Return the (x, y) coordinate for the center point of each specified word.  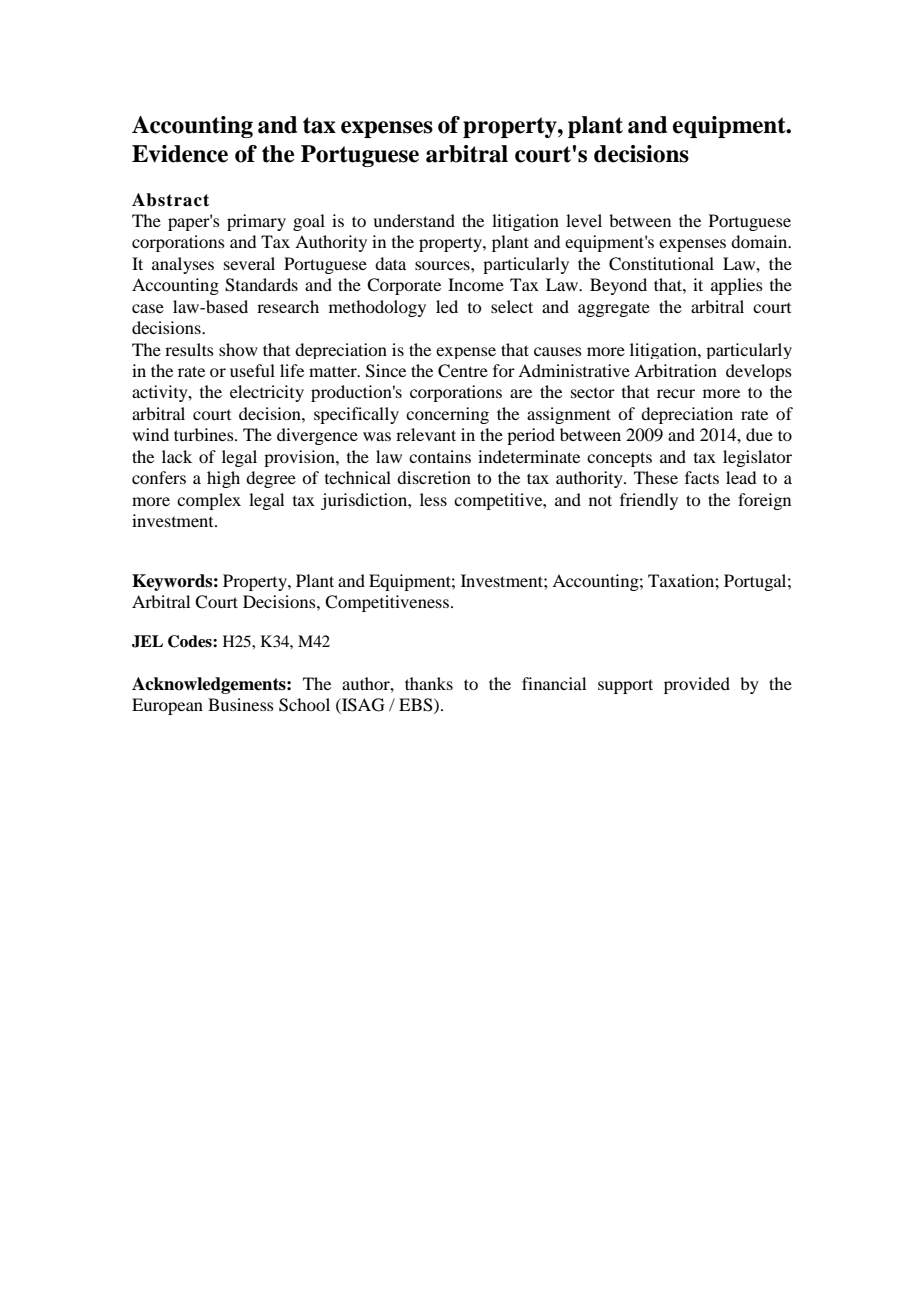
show (238, 349)
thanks (429, 683)
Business (241, 704)
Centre (463, 371)
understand (414, 220)
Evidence (180, 154)
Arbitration (675, 370)
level (584, 220)
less (433, 499)
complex (209, 501)
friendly (649, 501)
